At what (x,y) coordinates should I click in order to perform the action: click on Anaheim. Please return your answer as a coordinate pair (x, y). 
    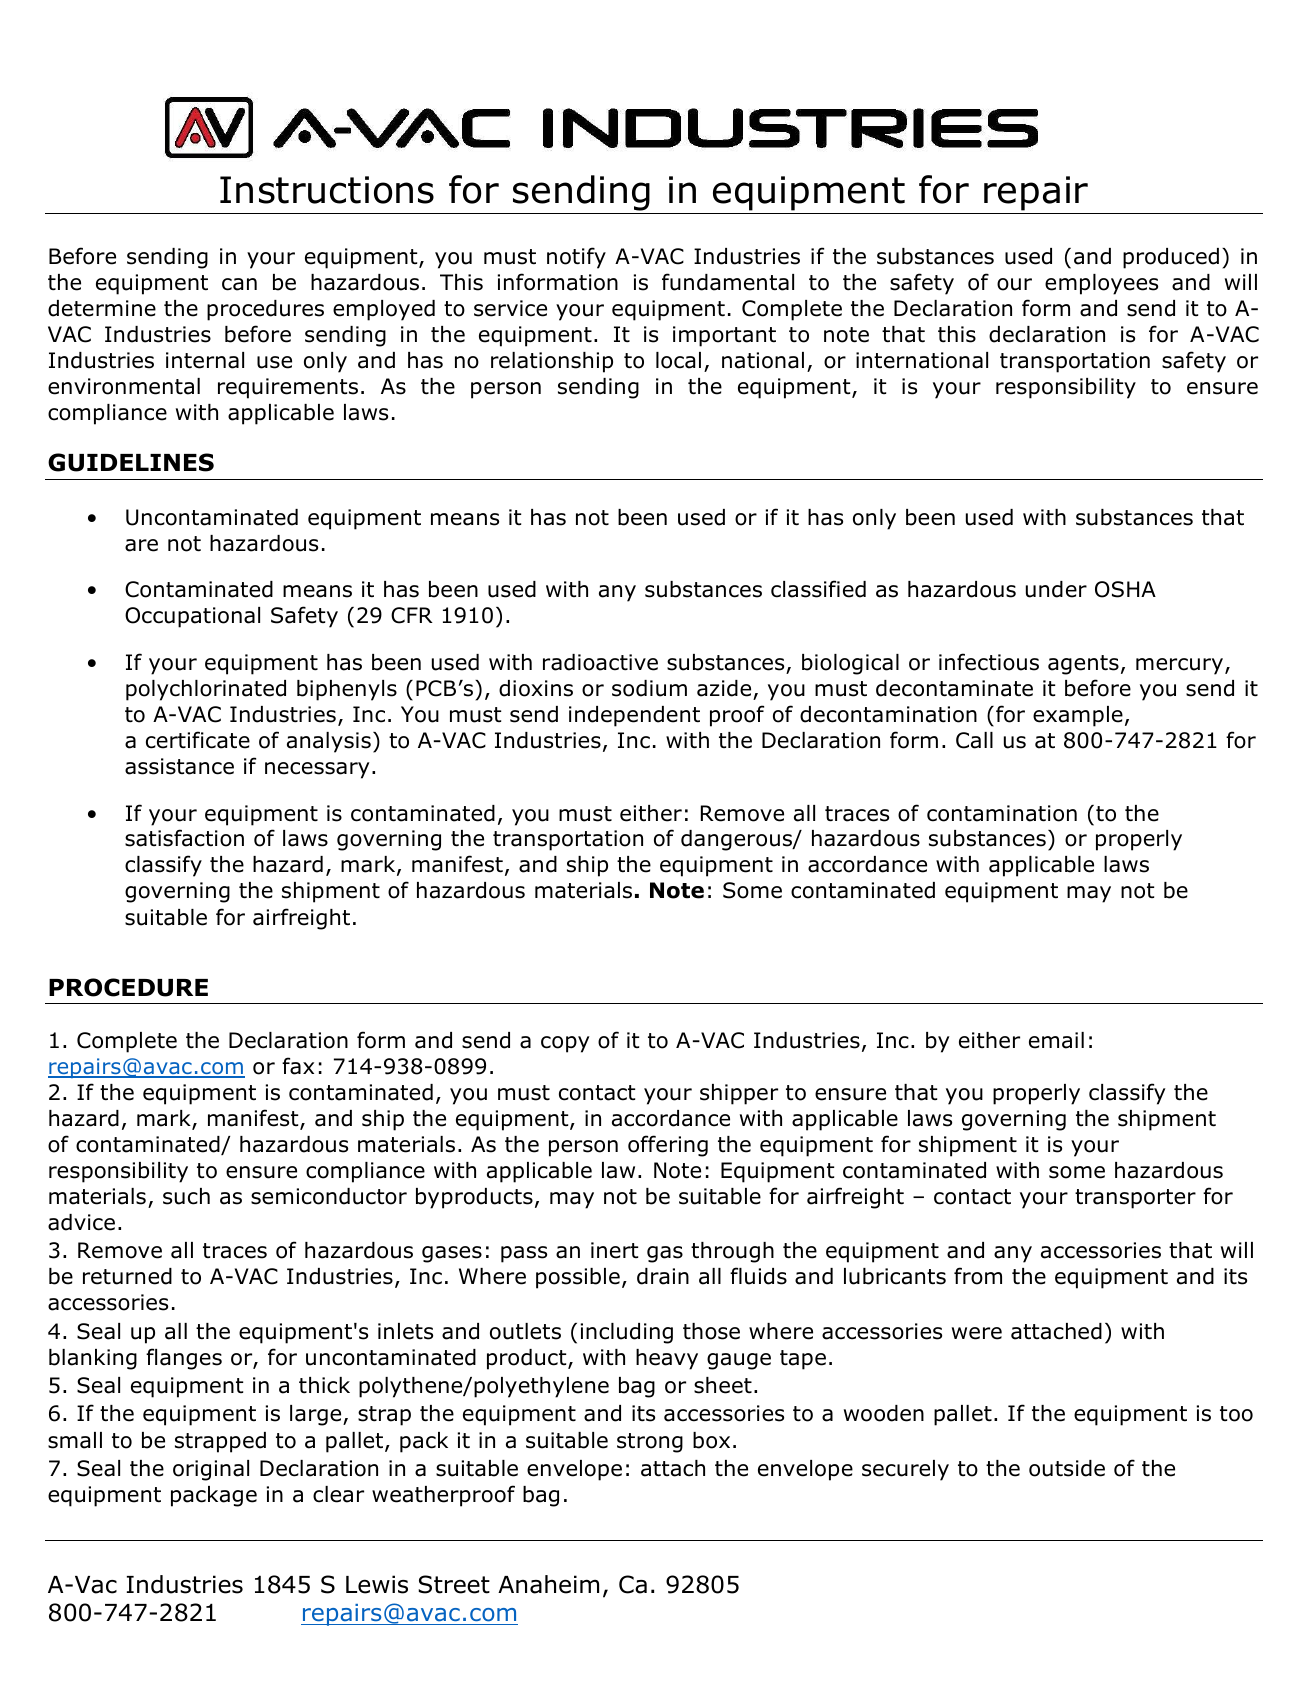
    Looking at the image, I should click on (548, 1584).
